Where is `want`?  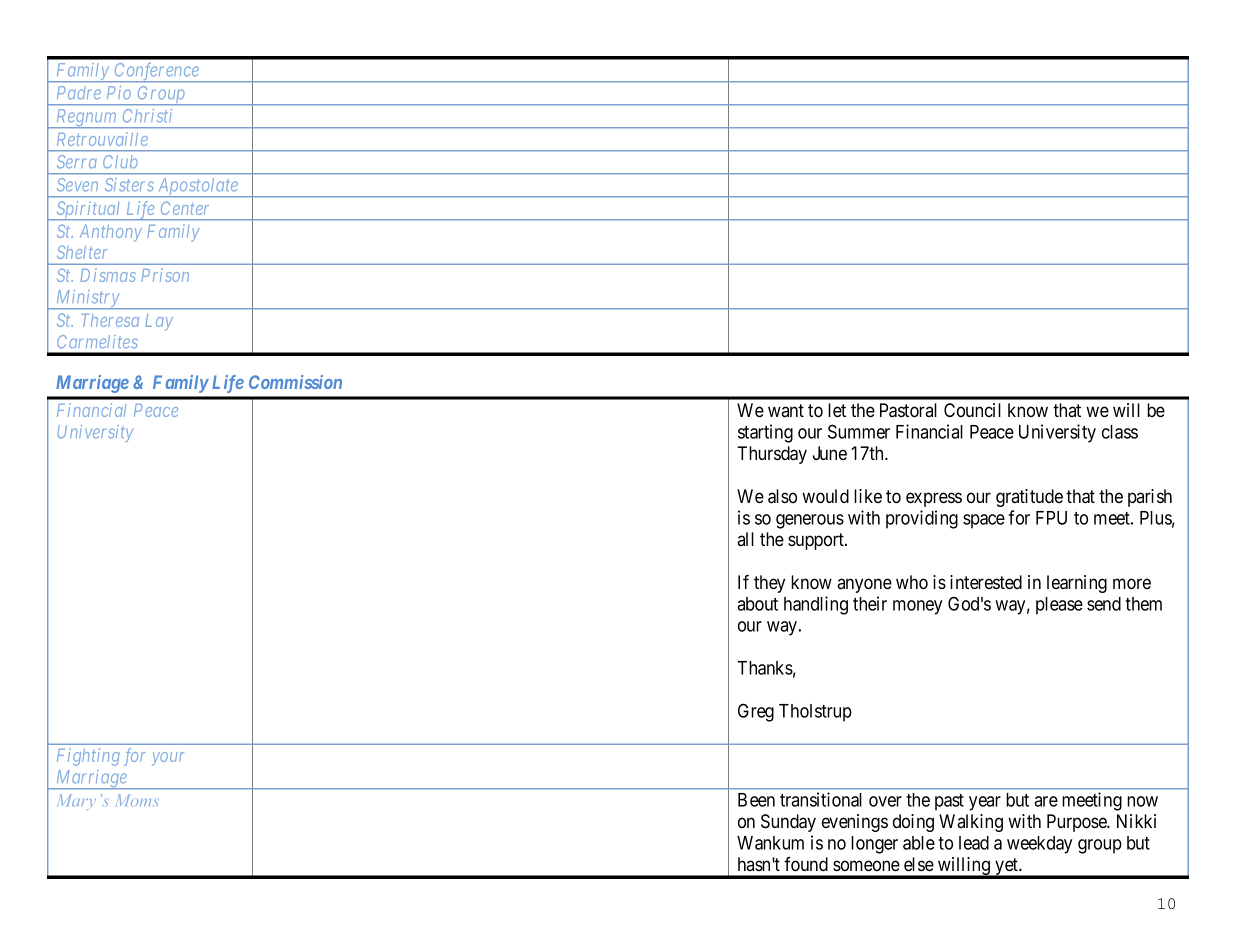
want is located at coordinates (786, 410).
